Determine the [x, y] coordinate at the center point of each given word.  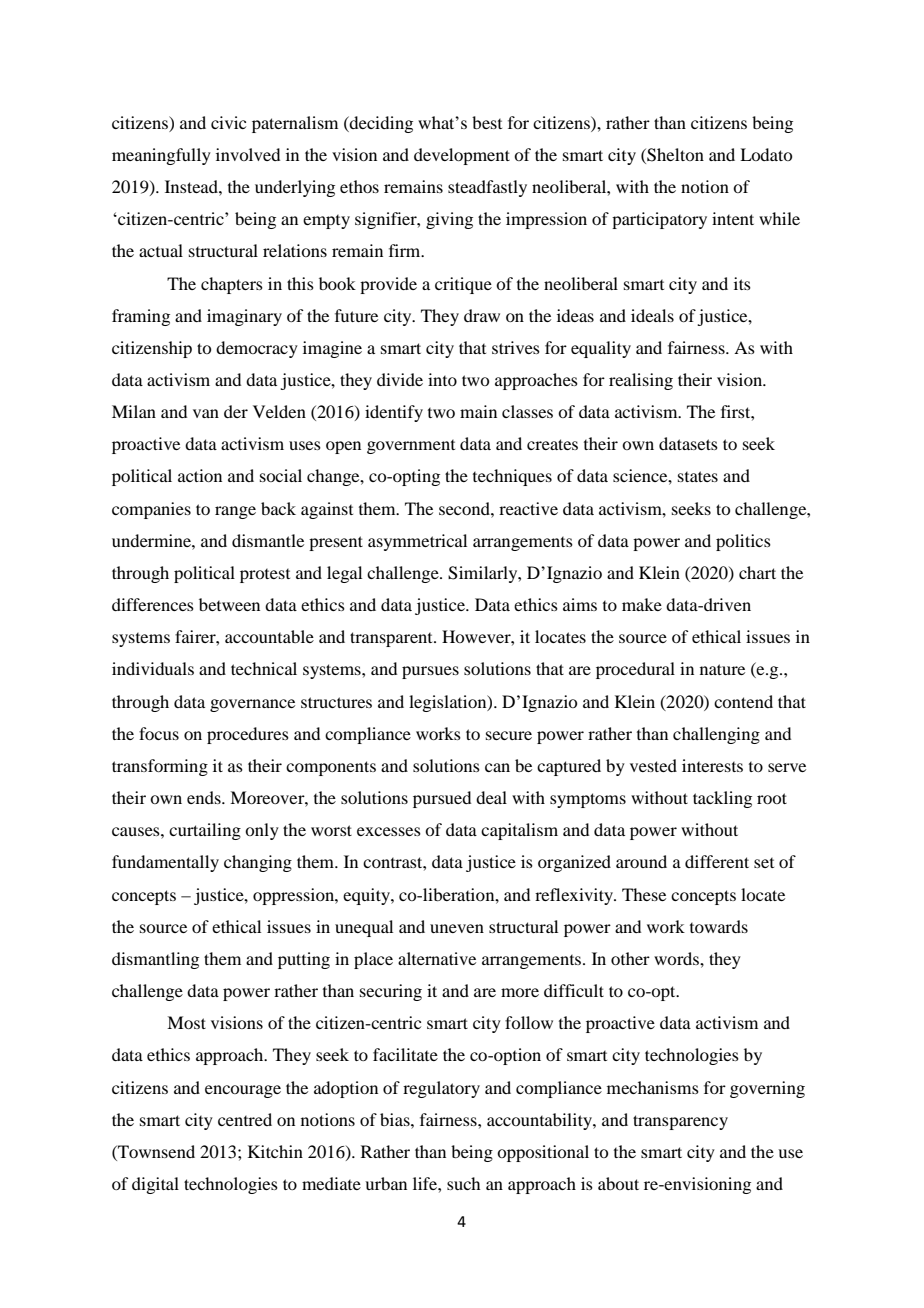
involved [248, 154]
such [463, 1183]
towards [719, 926]
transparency [680, 1122]
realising [641, 381]
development [462, 156]
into [442, 379]
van [206, 413]
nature [722, 669]
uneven [457, 928]
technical [264, 668]
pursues [430, 672]
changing [258, 863]
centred [245, 1119]
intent [733, 218]
